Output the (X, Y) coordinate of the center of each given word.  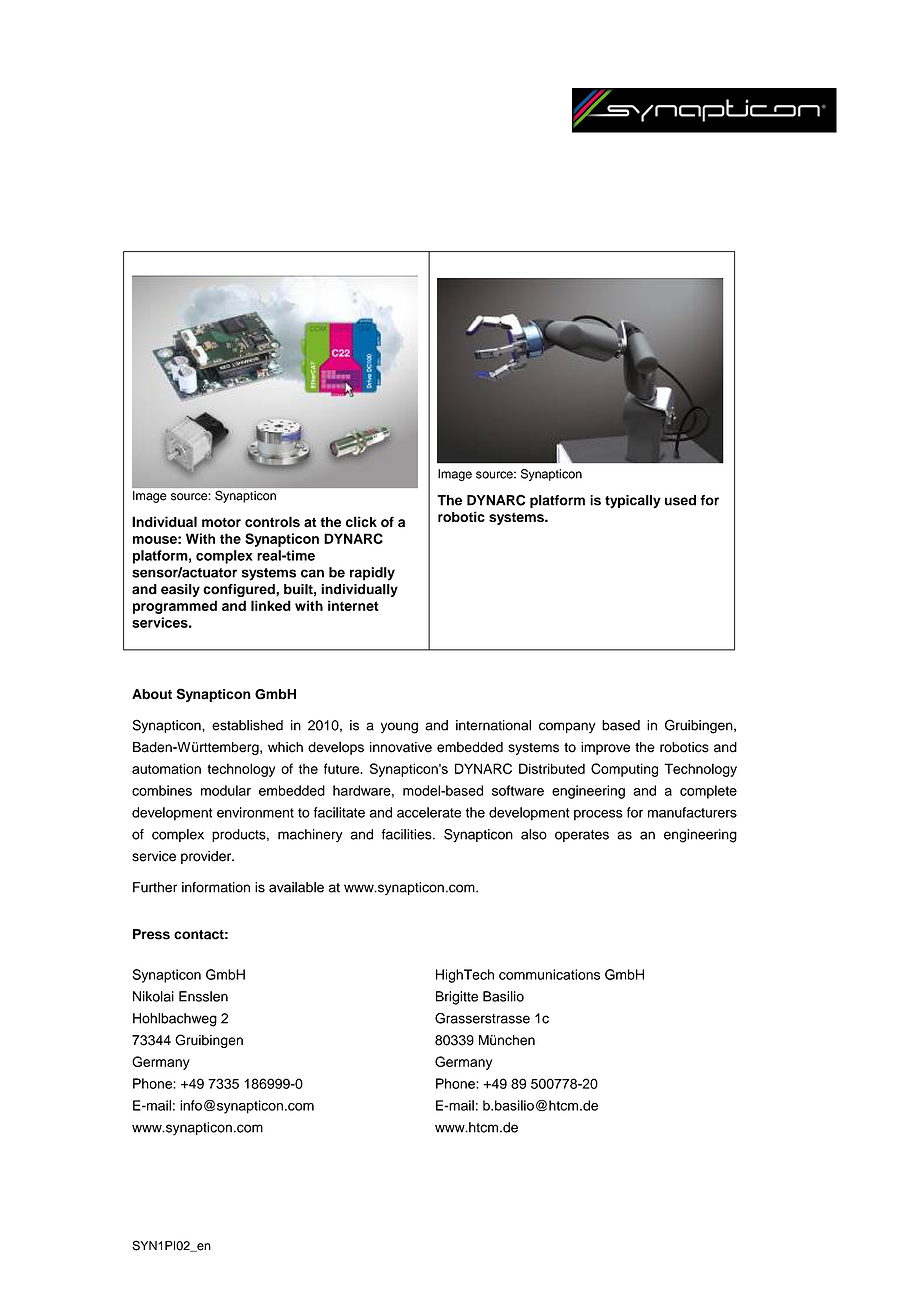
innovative (401, 747)
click (361, 522)
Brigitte (457, 998)
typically (633, 502)
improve (605, 748)
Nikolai (153, 996)
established (247, 725)
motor (221, 523)
